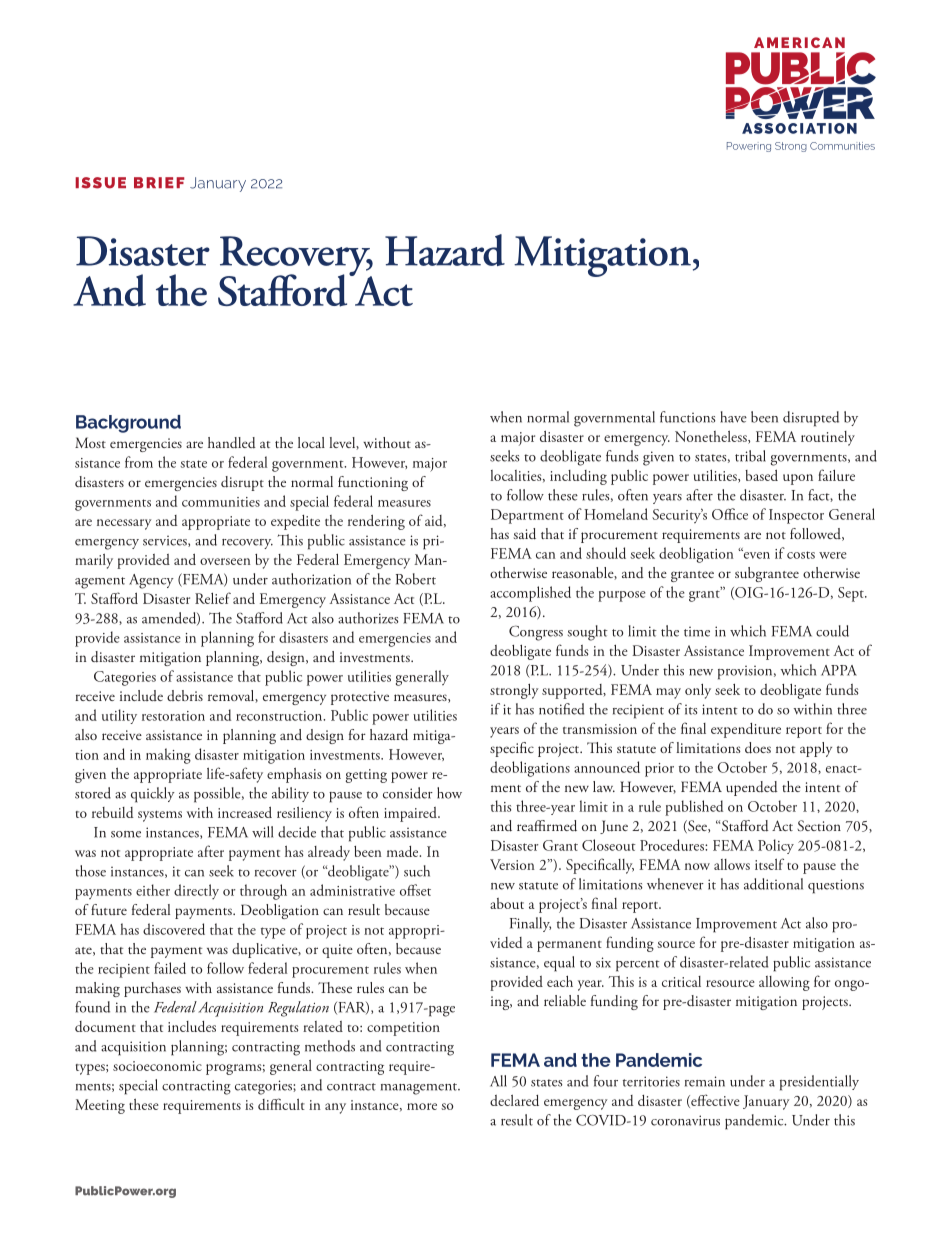  I want to click on itself, so click(769, 864).
